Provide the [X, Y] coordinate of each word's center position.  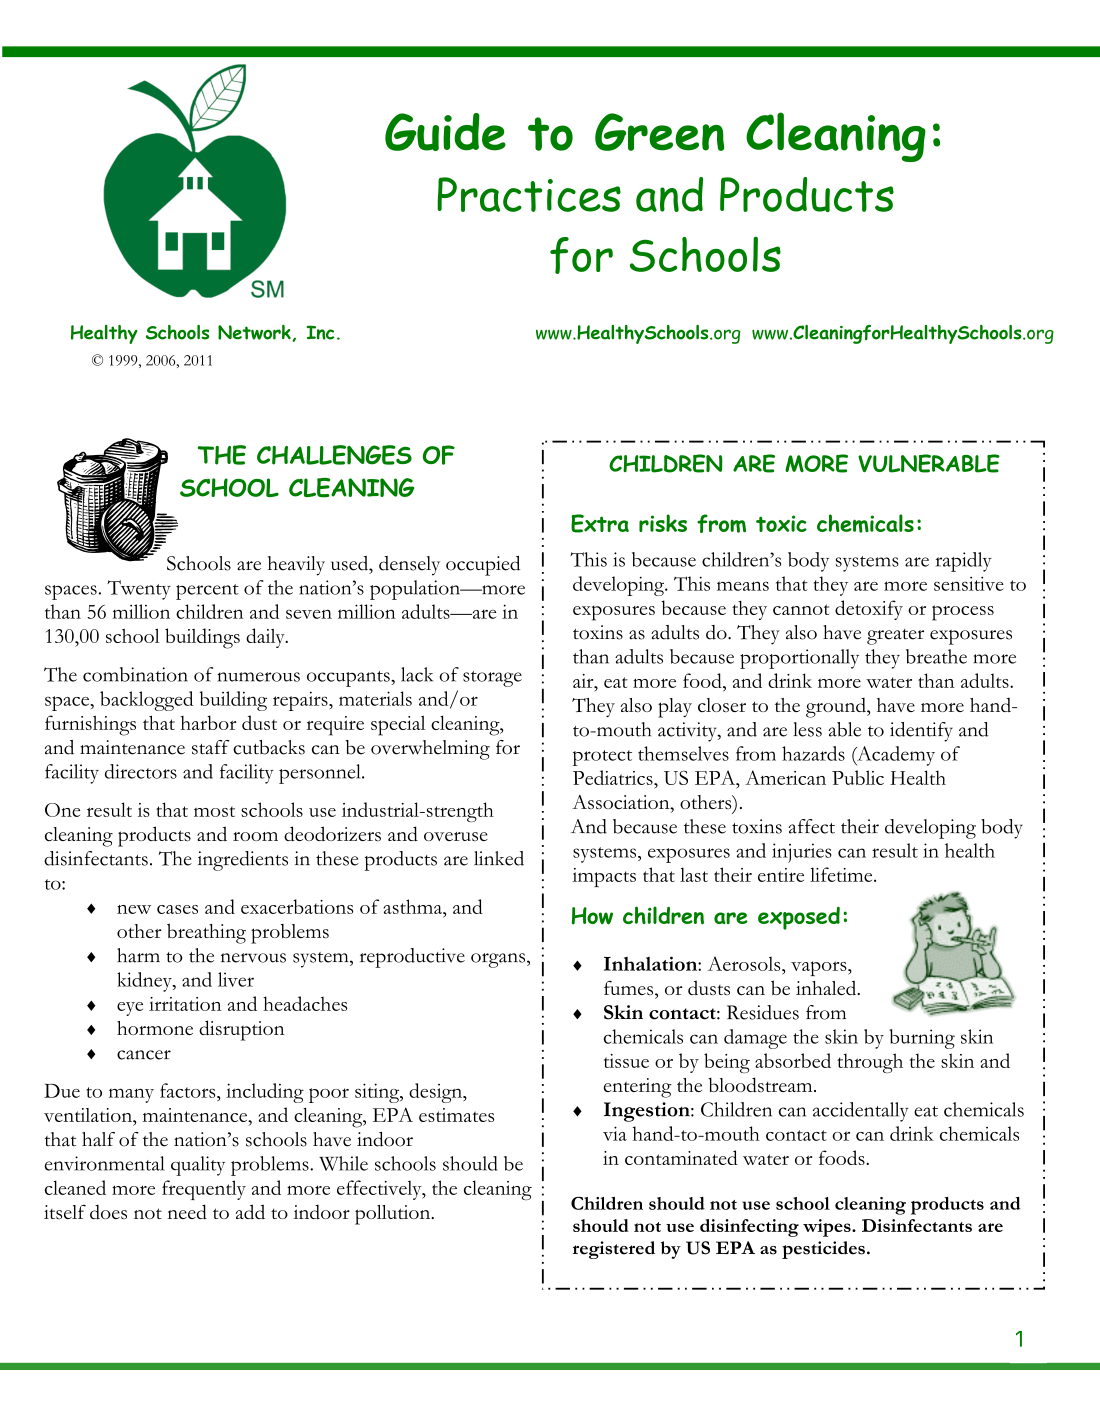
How [592, 916]
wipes [828, 1228]
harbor [208, 722]
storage [492, 679]
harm [138, 955]
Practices [529, 194]
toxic [781, 523]
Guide [445, 132]
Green [659, 132]
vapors [820, 968]
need [187, 1211]
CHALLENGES [334, 455]
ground [837, 707]
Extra [600, 523]
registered [614, 1250]
